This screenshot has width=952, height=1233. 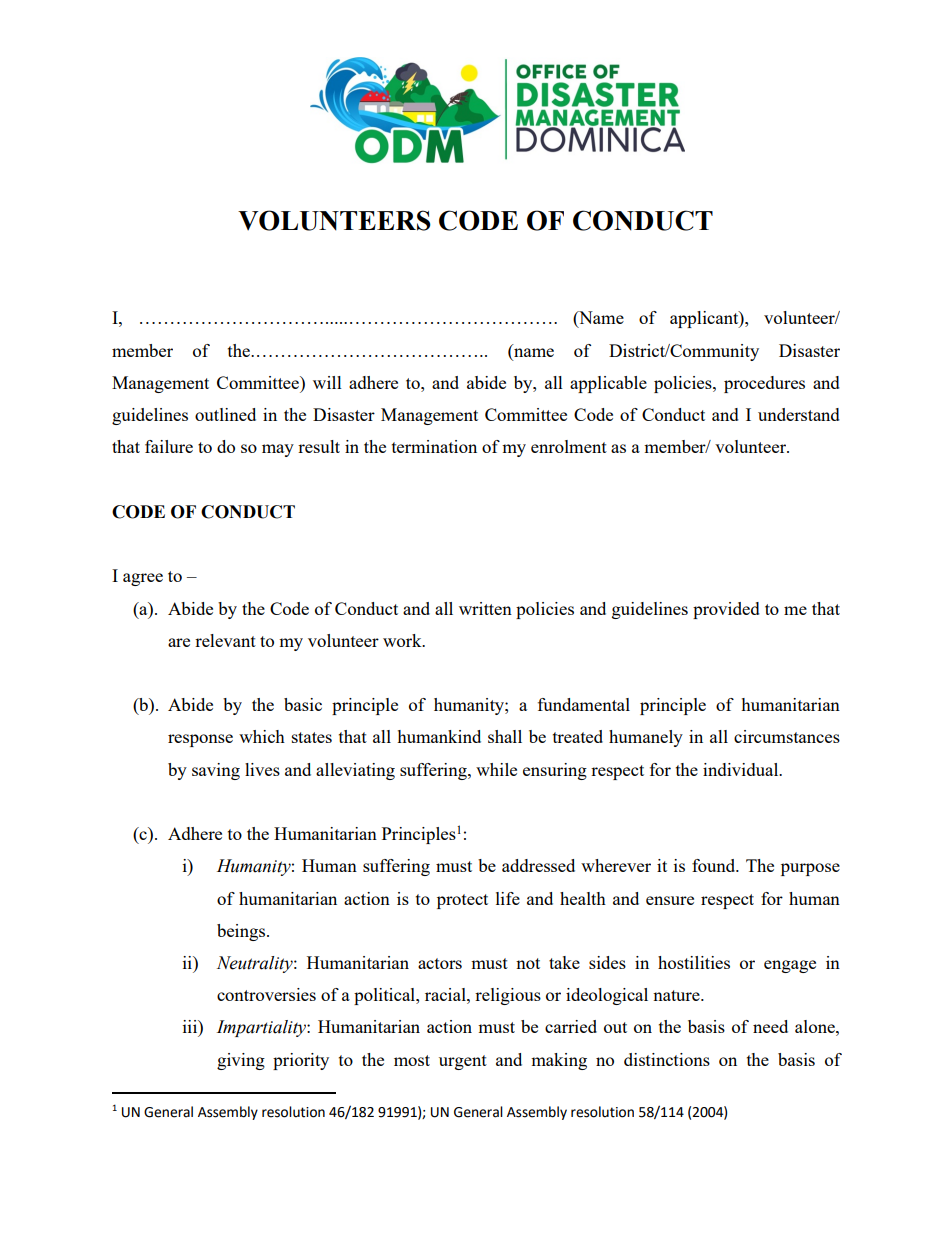 I want to click on procedures, so click(x=764, y=384).
